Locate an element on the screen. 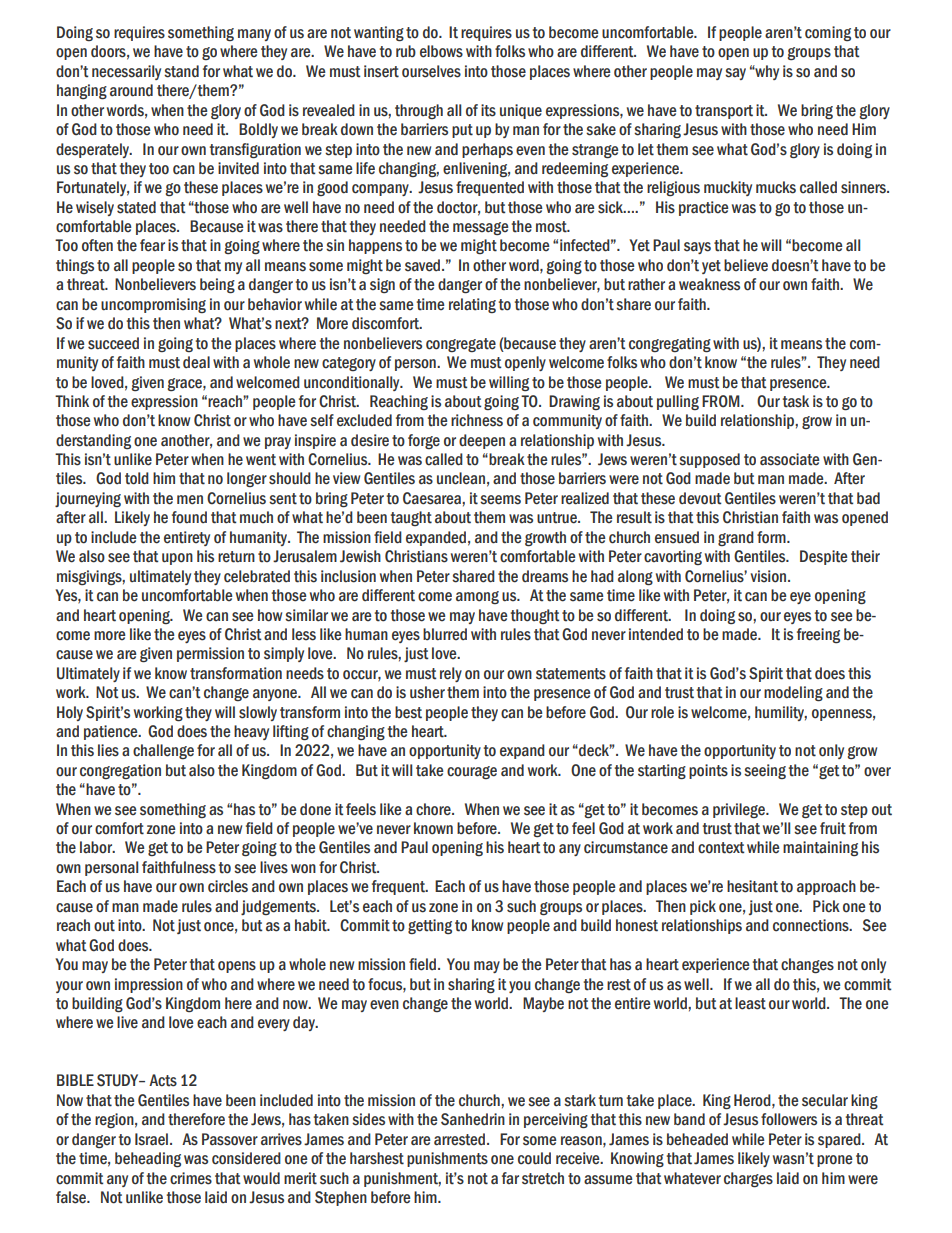  vision is located at coordinates (769, 576).
